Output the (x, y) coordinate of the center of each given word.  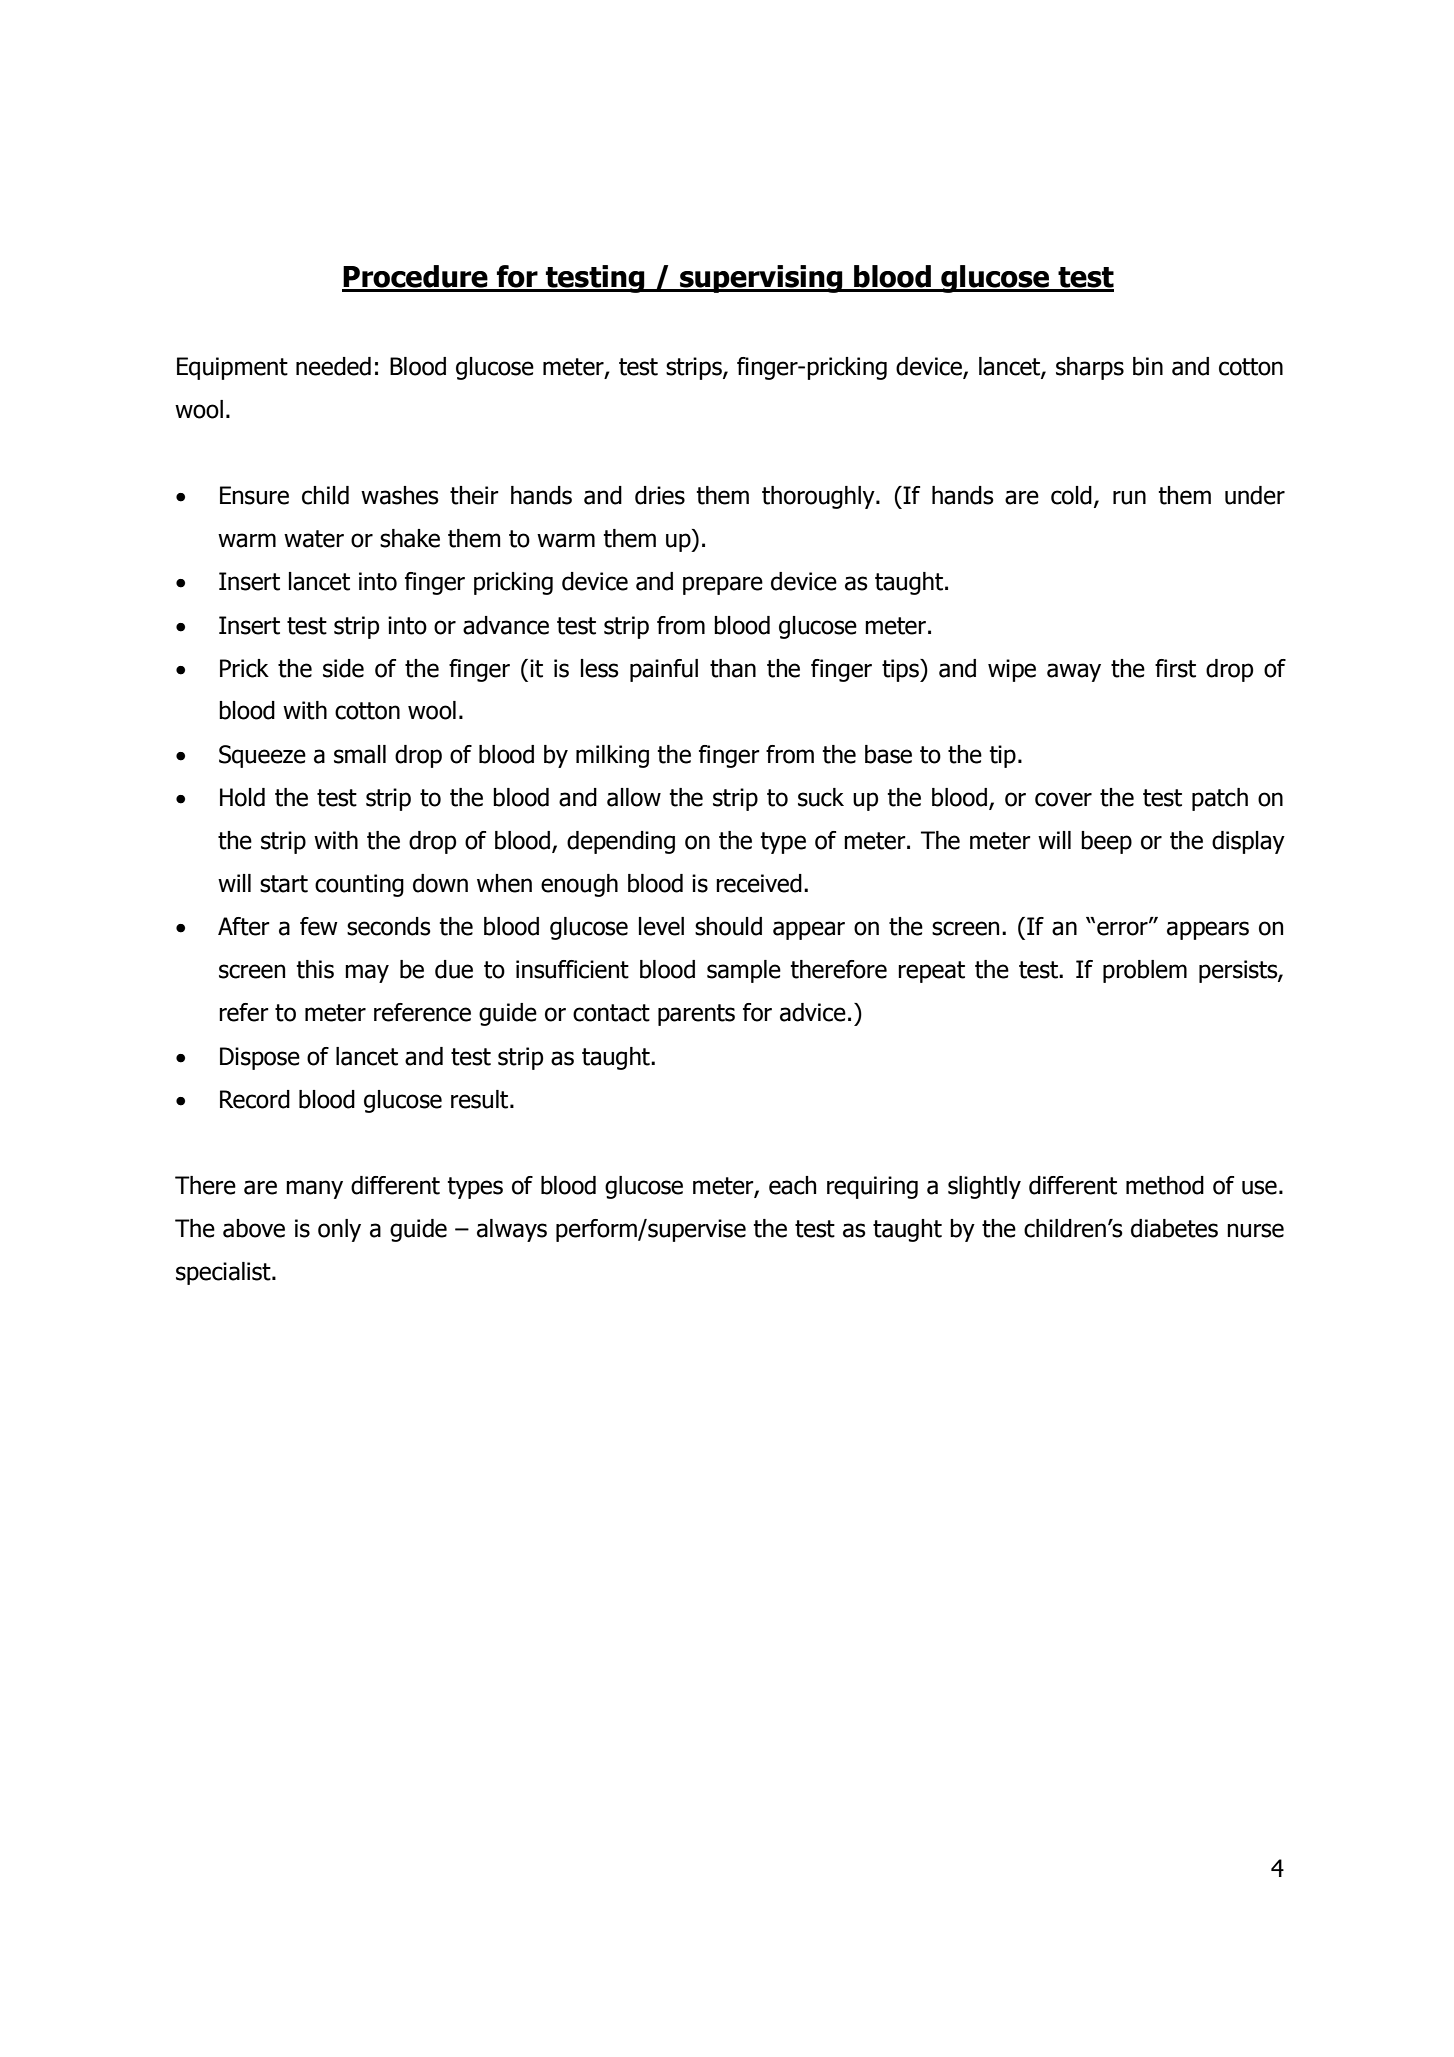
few (319, 926)
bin (1148, 366)
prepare (723, 585)
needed (333, 366)
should (728, 926)
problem (1145, 971)
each (792, 1185)
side (343, 668)
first (1175, 668)
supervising (761, 279)
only (339, 1230)
